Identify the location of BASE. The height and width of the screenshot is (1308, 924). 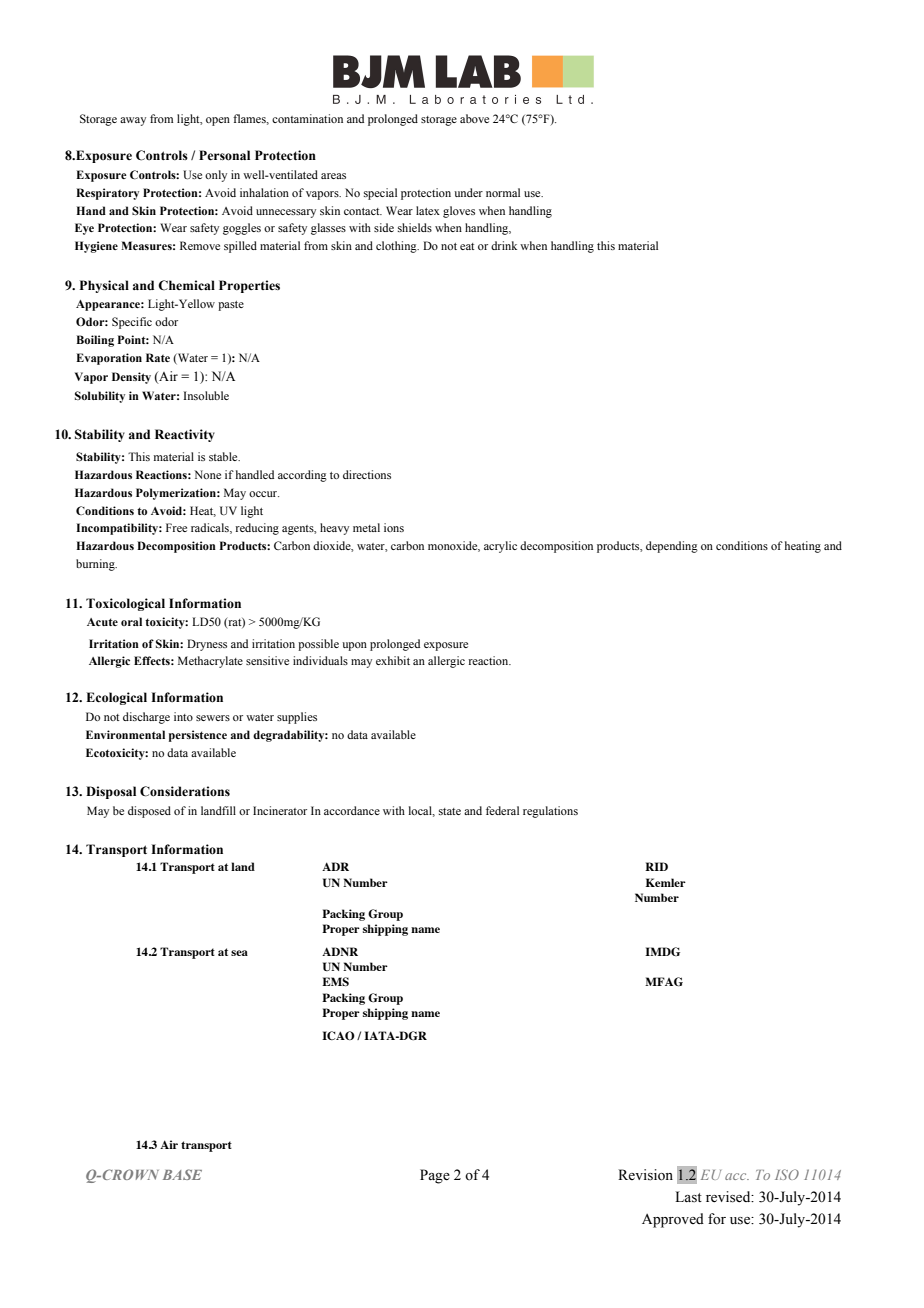
(182, 1174).
